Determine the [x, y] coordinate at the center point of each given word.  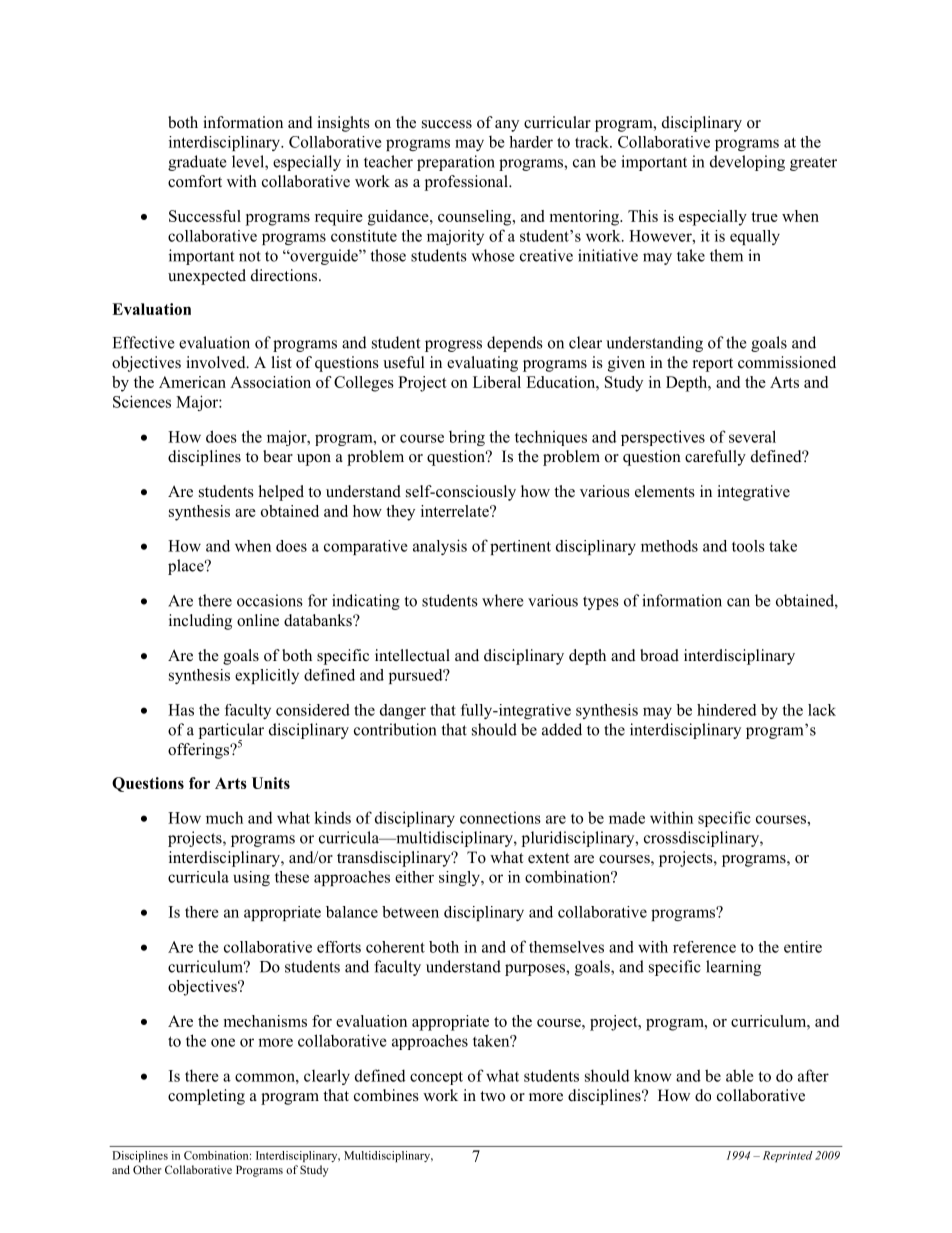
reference [704, 947]
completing [206, 1097]
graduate [197, 163]
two [492, 1096]
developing [747, 163]
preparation [456, 163]
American [192, 382]
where [502, 600]
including [200, 622]
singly [460, 878]
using [251, 878]
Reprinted [788, 1156]
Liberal [497, 382]
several [752, 436]
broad [659, 655]
